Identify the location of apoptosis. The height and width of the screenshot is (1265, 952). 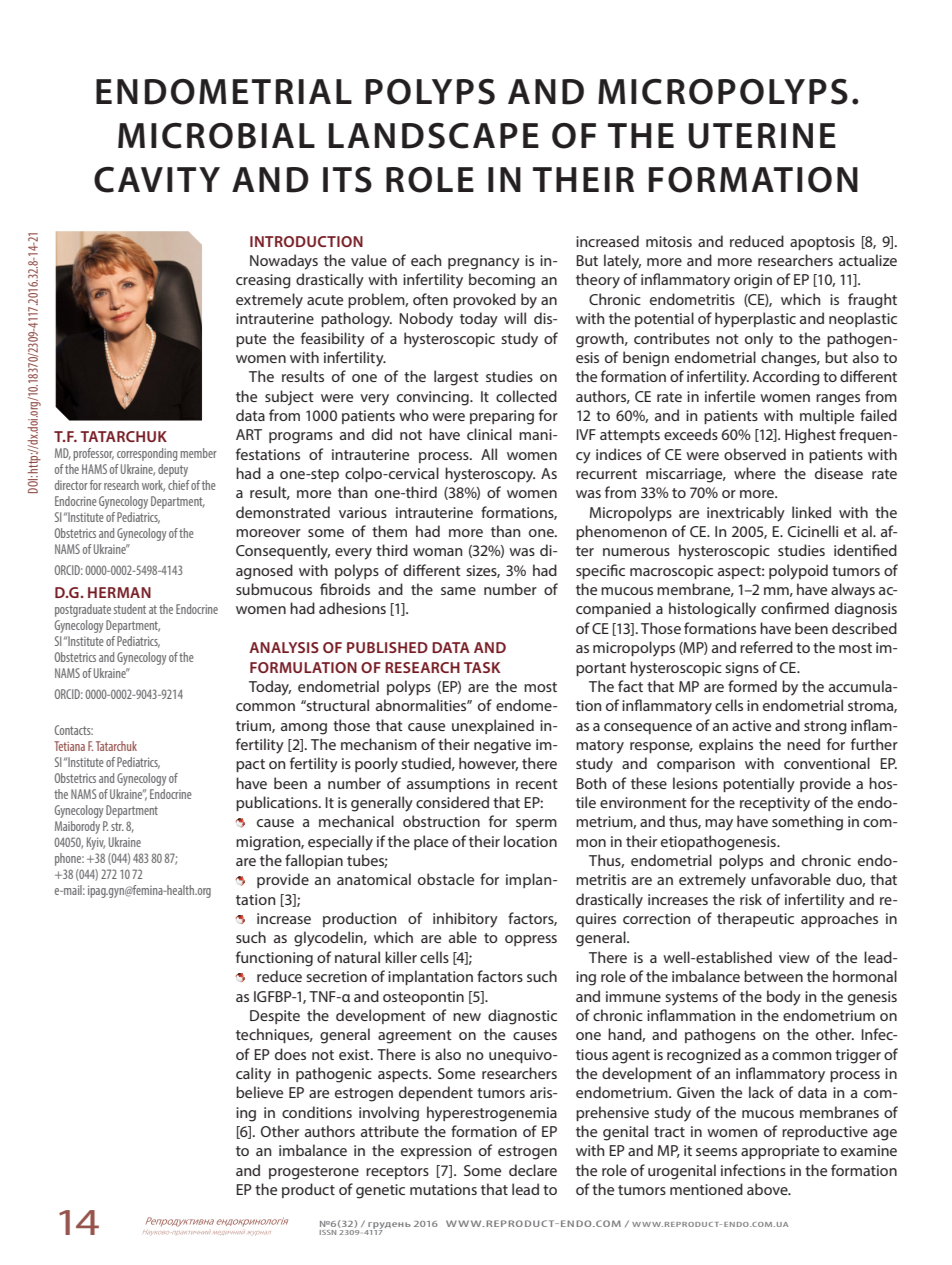
(822, 243).
